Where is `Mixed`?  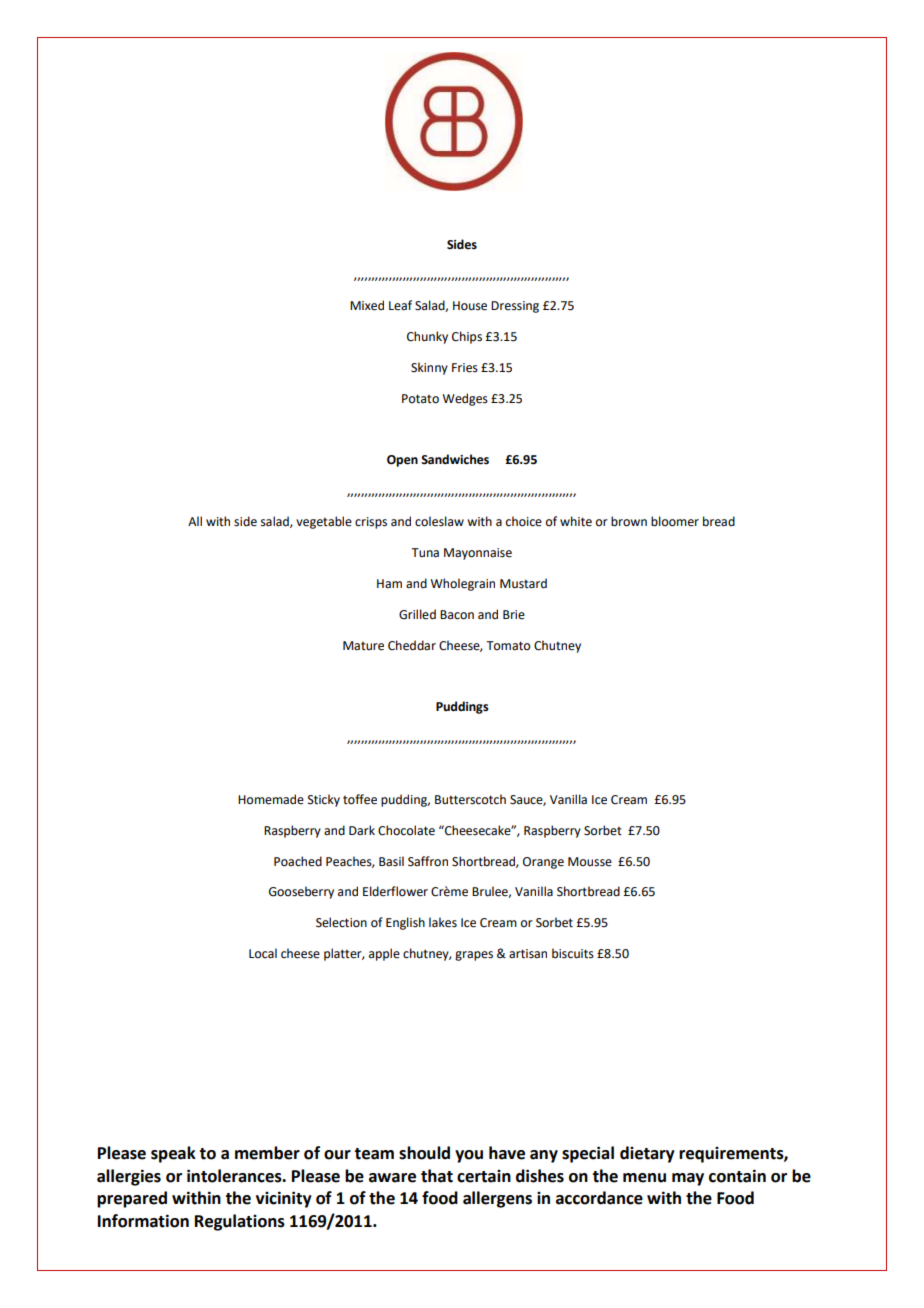
Mixed is located at coordinates (367, 305).
